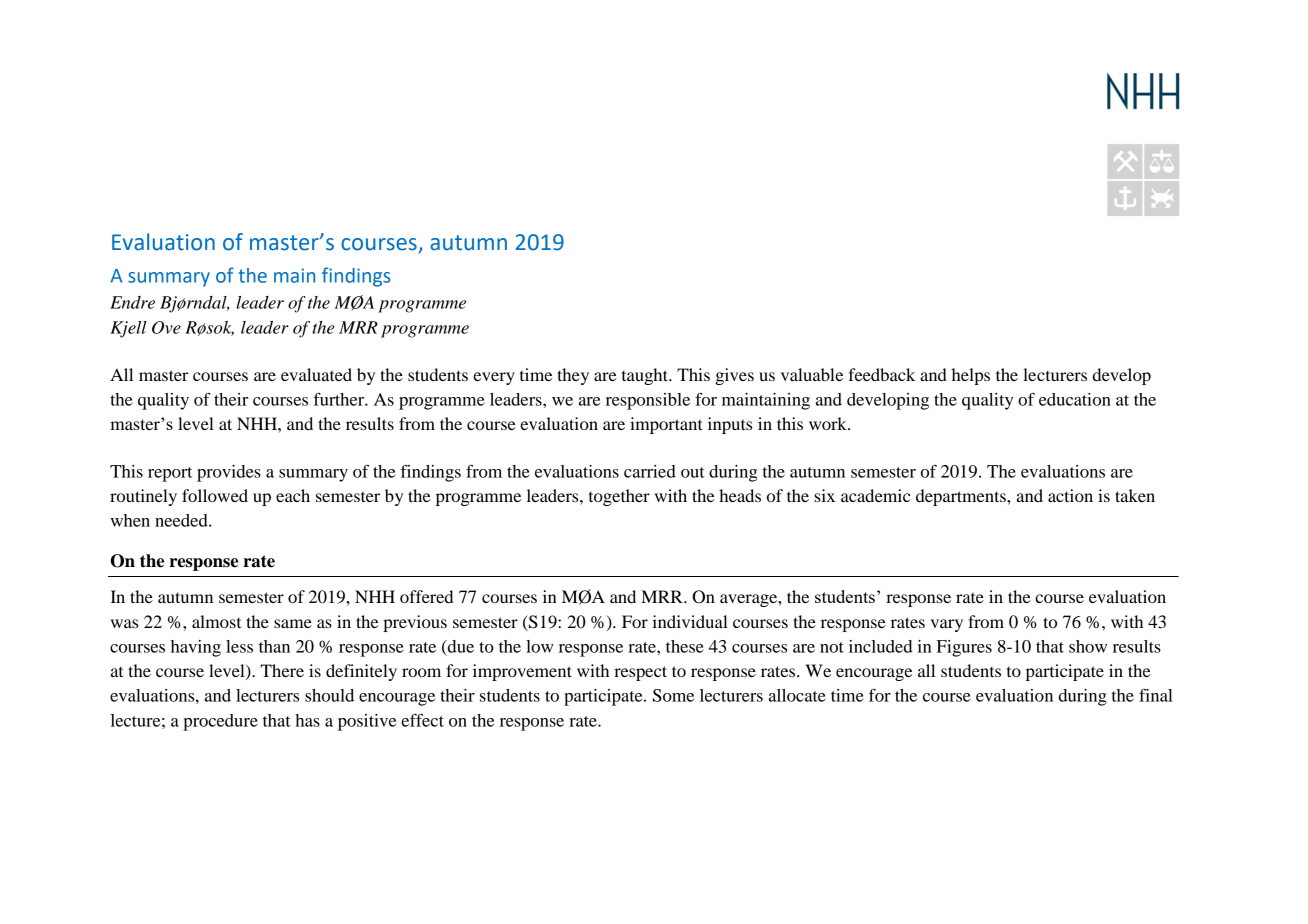  What do you see at coordinates (220, 722) in the screenshot?
I see `procedure` at bounding box center [220, 722].
